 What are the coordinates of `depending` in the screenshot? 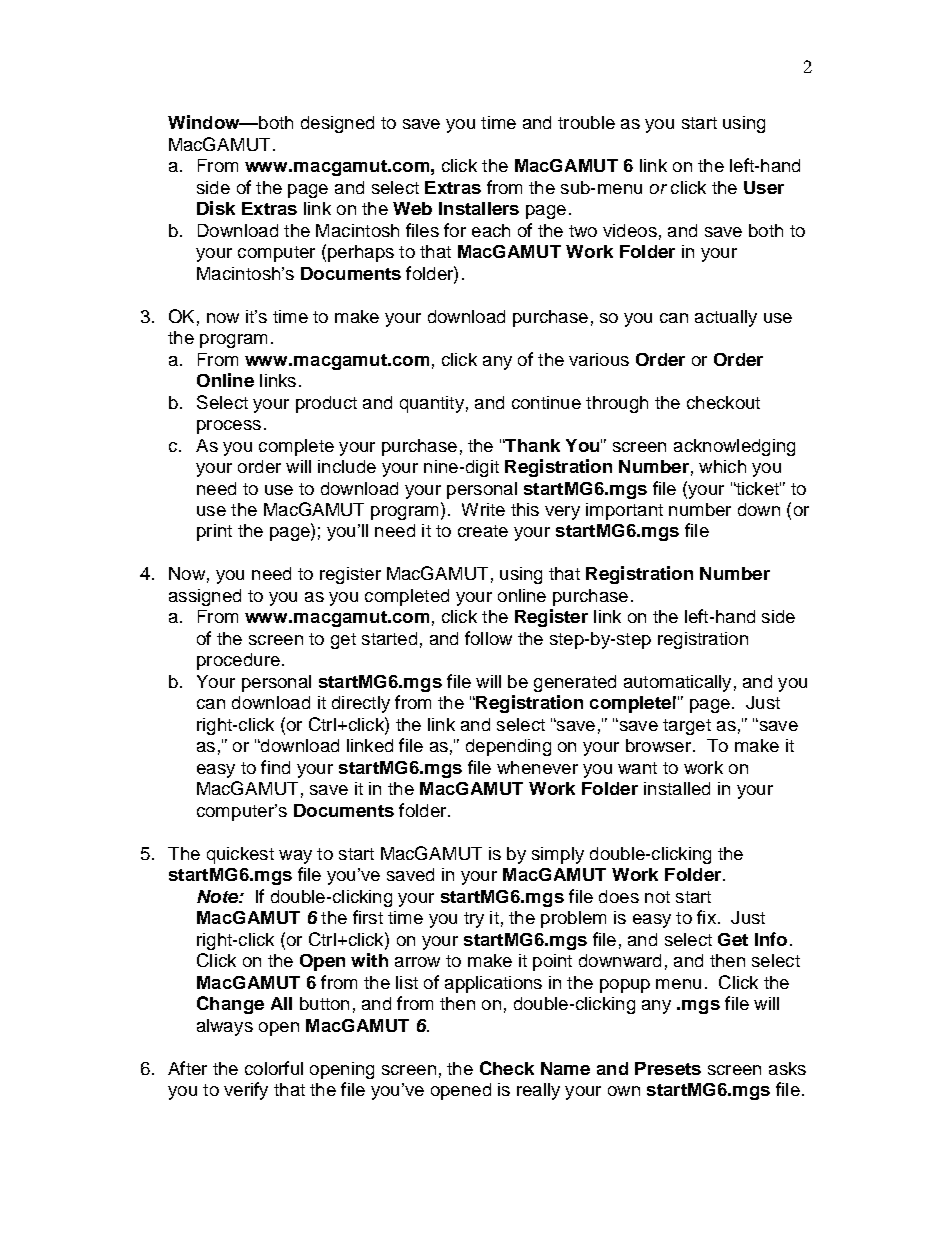 It's located at (508, 747).
